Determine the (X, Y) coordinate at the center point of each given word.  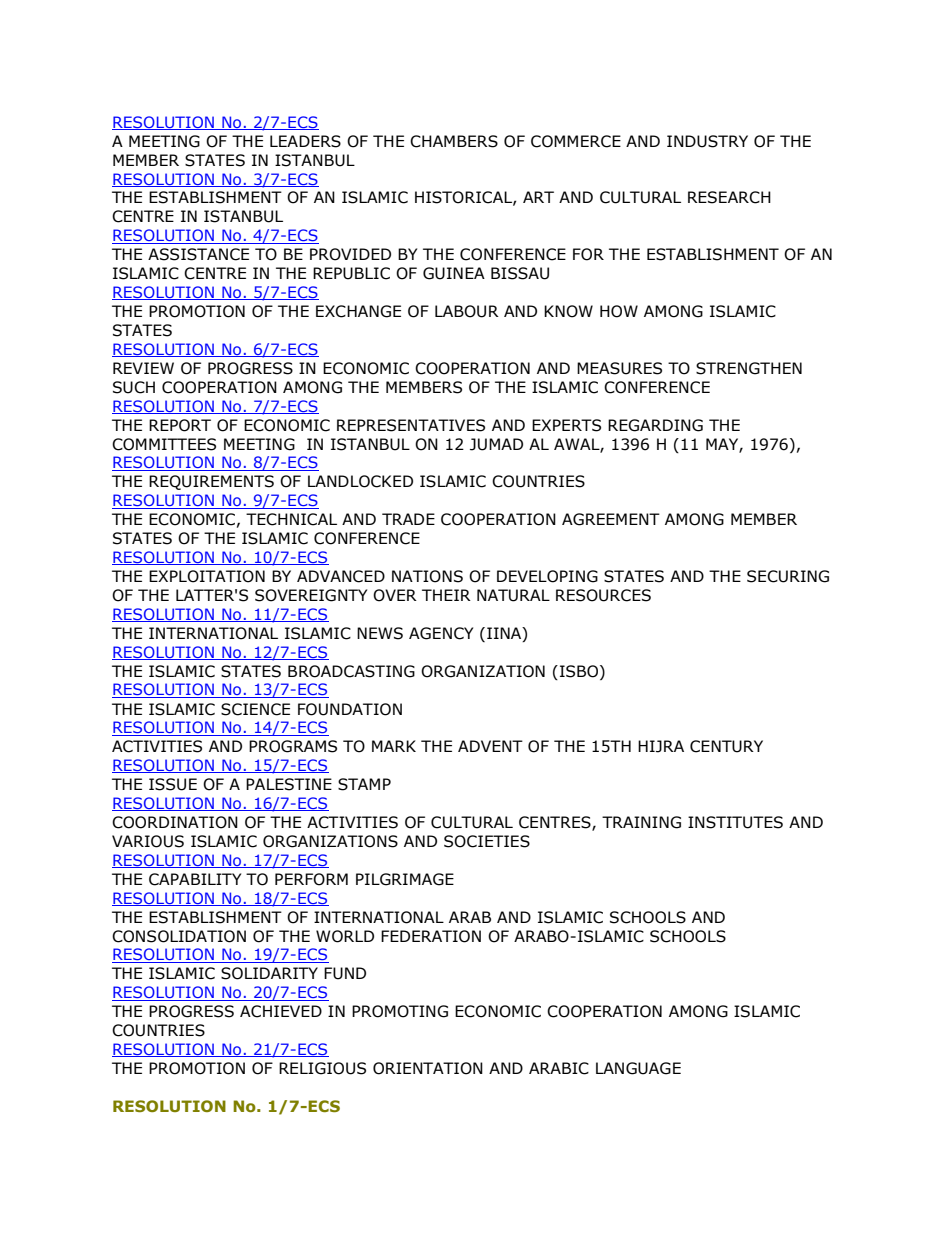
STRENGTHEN (749, 368)
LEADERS (305, 141)
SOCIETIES (487, 841)
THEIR (446, 595)
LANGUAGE (638, 1068)
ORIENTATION (428, 1068)
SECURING (788, 576)
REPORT (180, 425)
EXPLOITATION (207, 576)
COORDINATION (175, 822)
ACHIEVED (281, 1011)
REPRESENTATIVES (411, 425)
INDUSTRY (707, 141)
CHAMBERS (454, 141)
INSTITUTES (735, 822)
